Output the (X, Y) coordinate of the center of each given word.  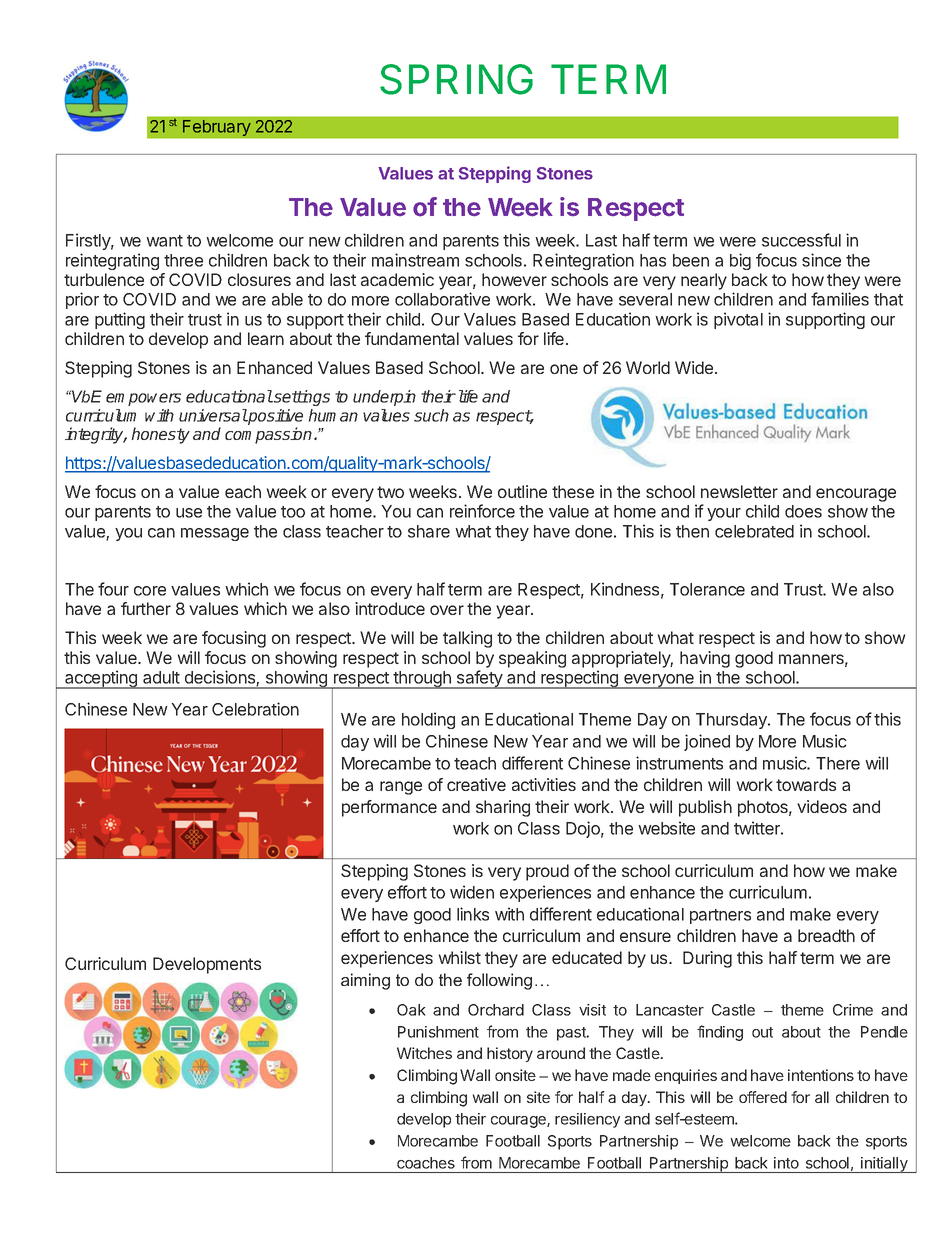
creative (476, 784)
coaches (426, 1163)
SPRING (456, 79)
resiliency (587, 1120)
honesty (160, 435)
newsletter (739, 491)
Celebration (255, 709)
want (164, 241)
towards (806, 784)
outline (522, 491)
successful (801, 240)
